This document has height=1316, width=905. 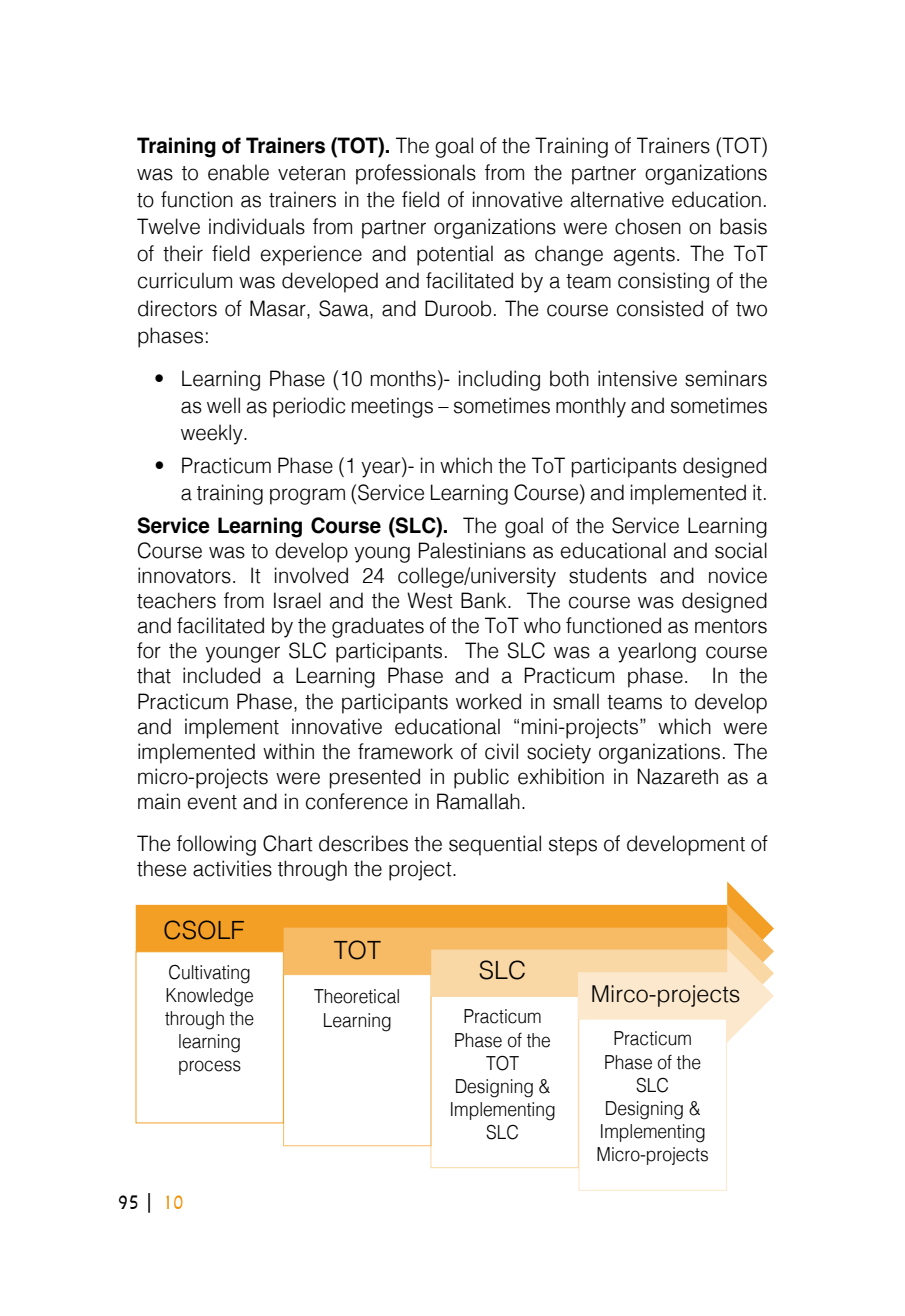 What do you see at coordinates (238, 172) in the document?
I see `enable` at bounding box center [238, 172].
